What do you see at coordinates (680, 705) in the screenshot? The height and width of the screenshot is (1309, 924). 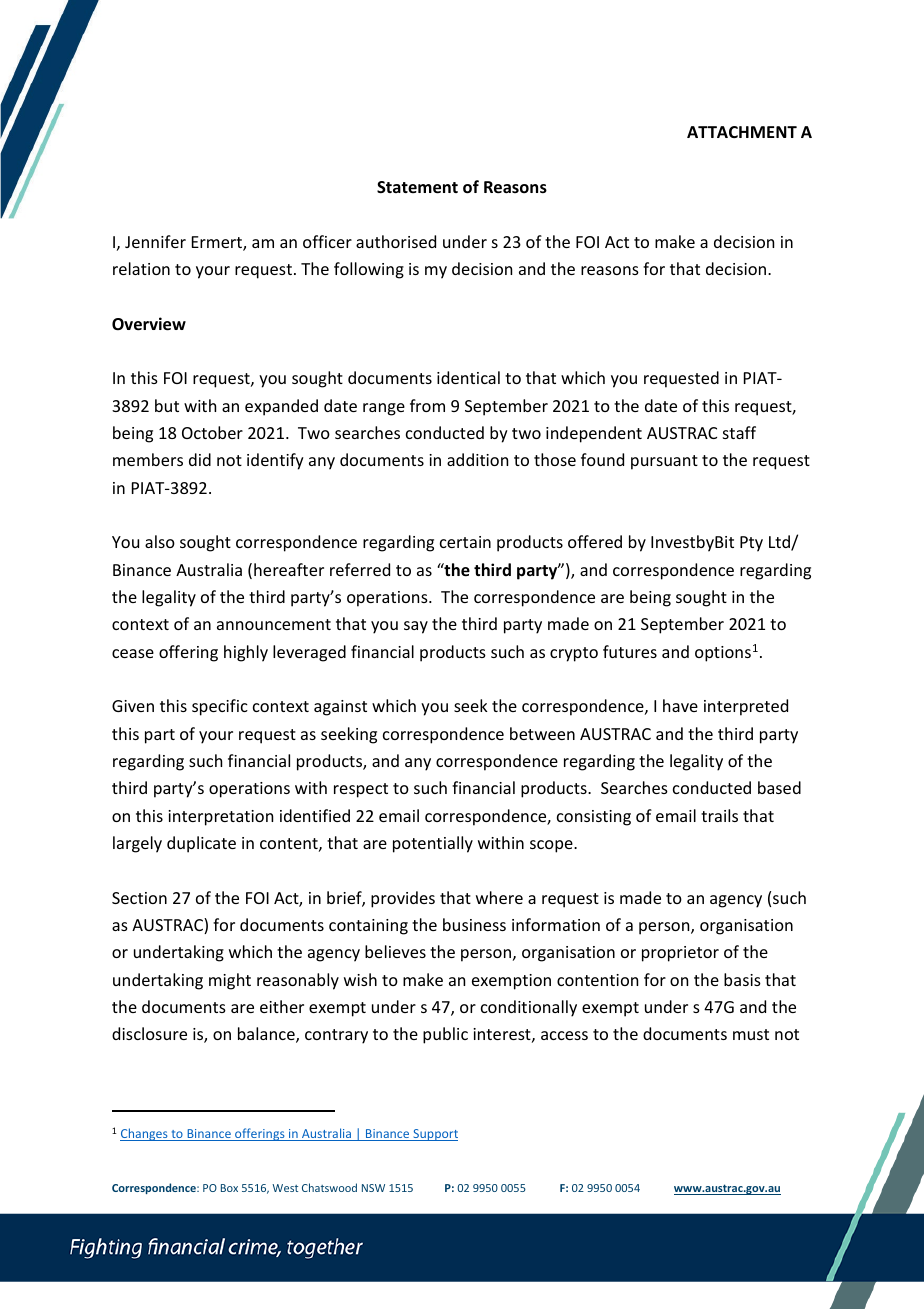 I see `have` at bounding box center [680, 705].
